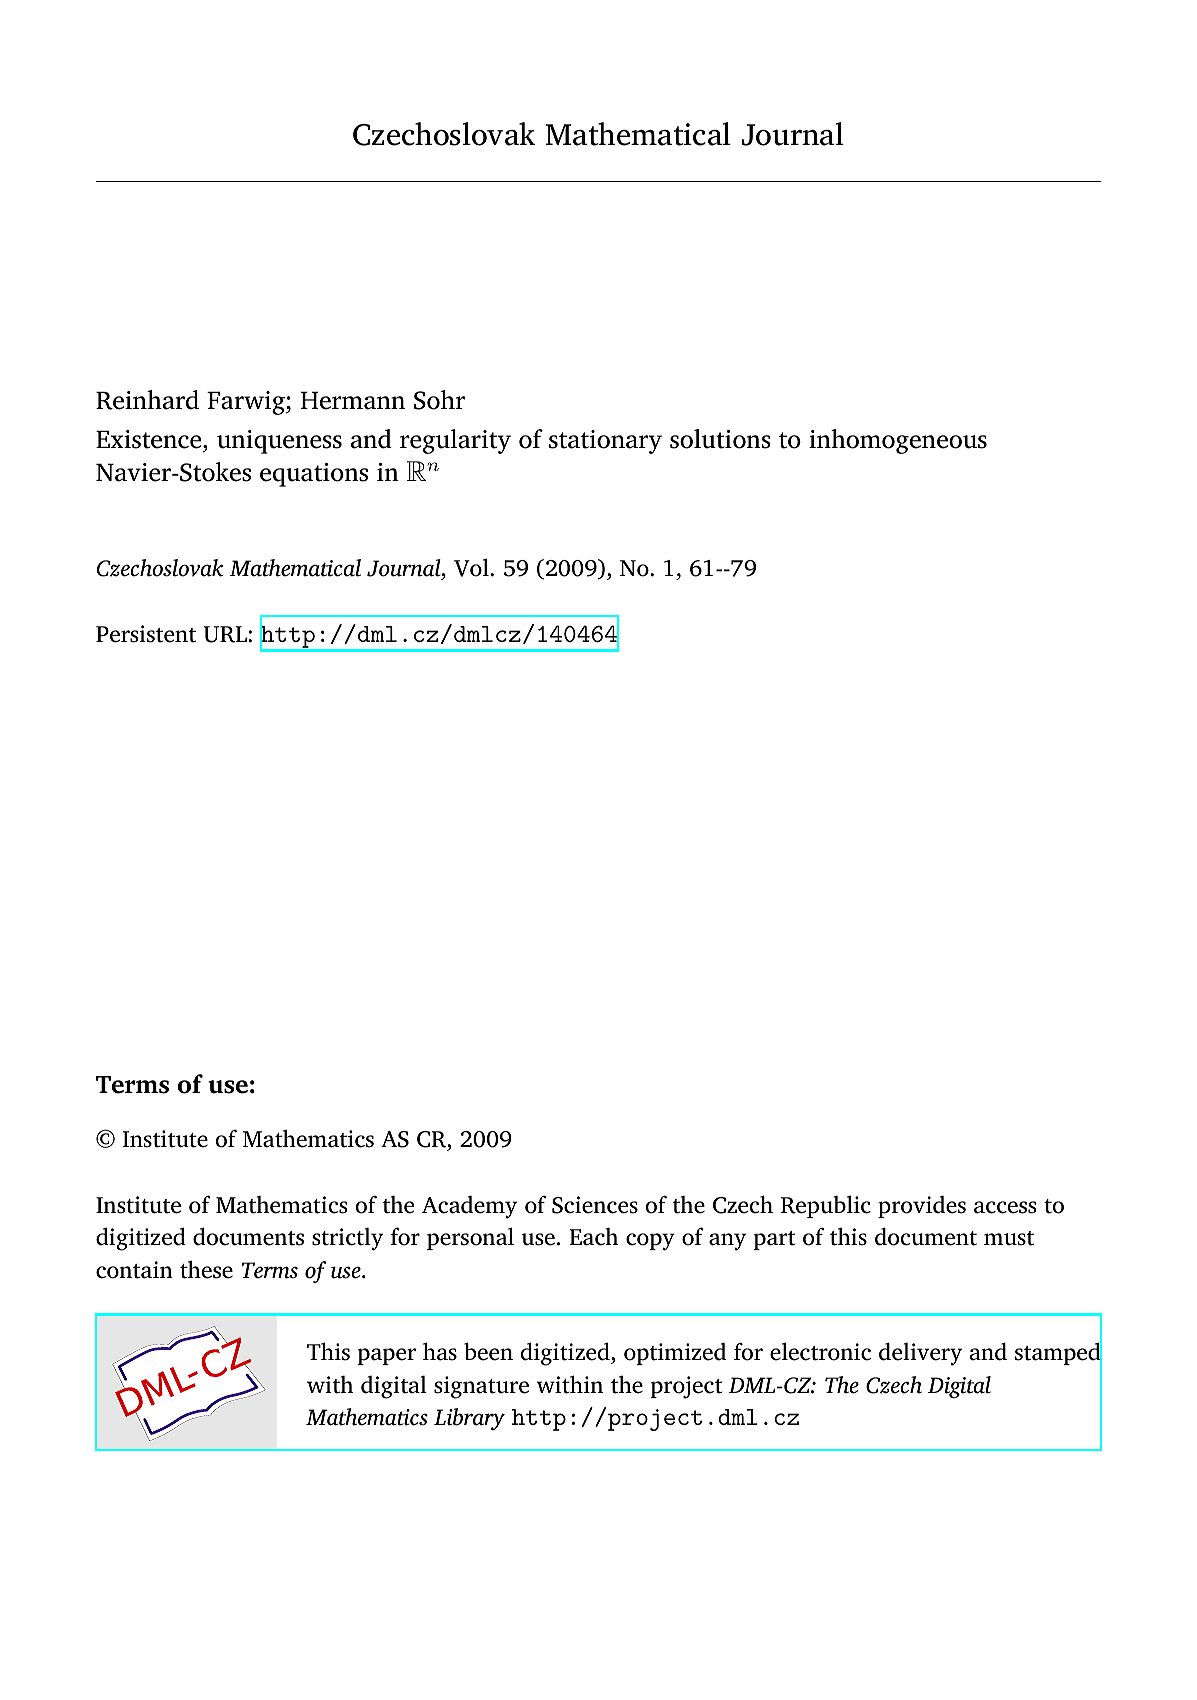 The width and height of the image is (1197, 1700). I want to click on provides, so click(922, 1207).
